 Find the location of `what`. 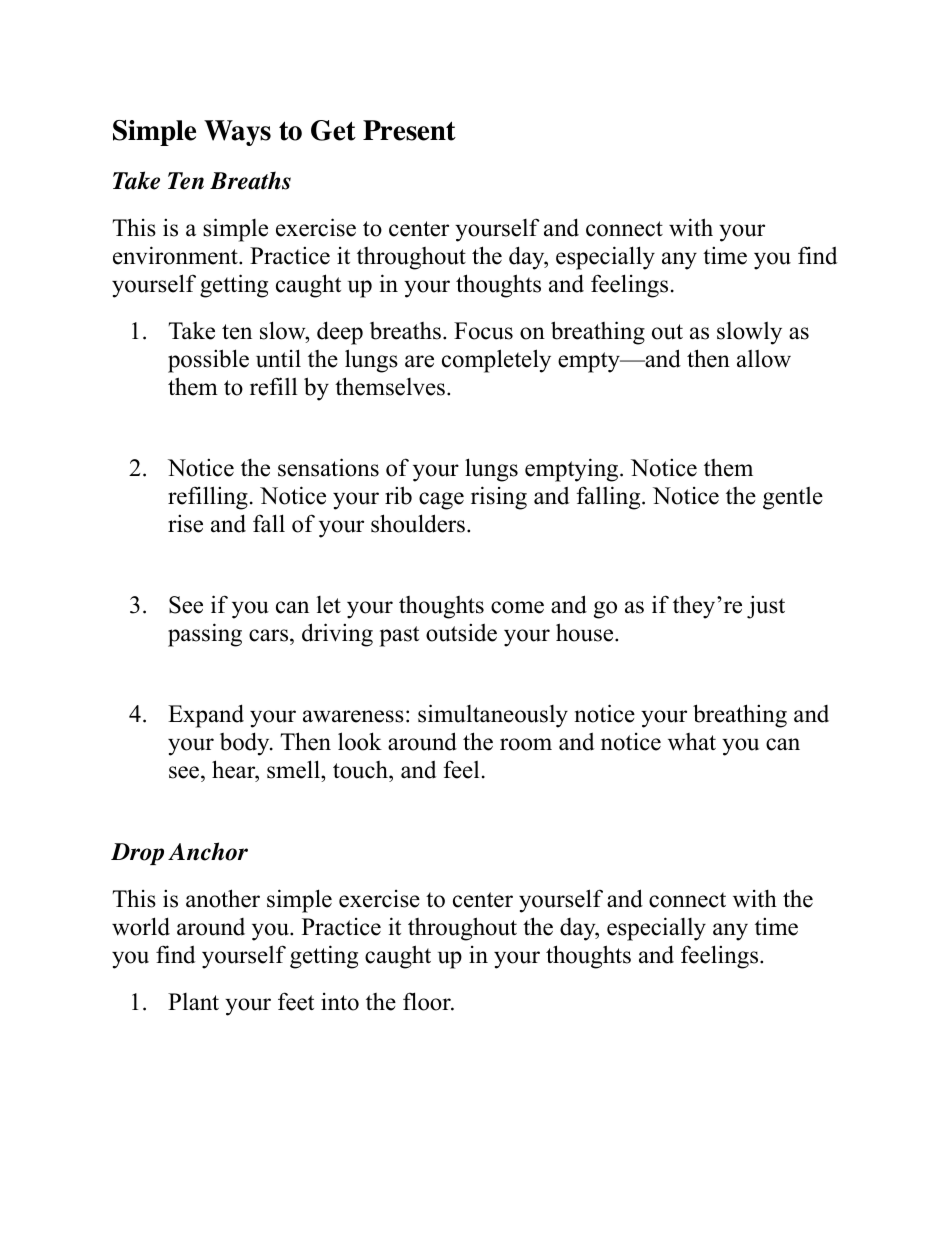

what is located at coordinates (692, 742).
